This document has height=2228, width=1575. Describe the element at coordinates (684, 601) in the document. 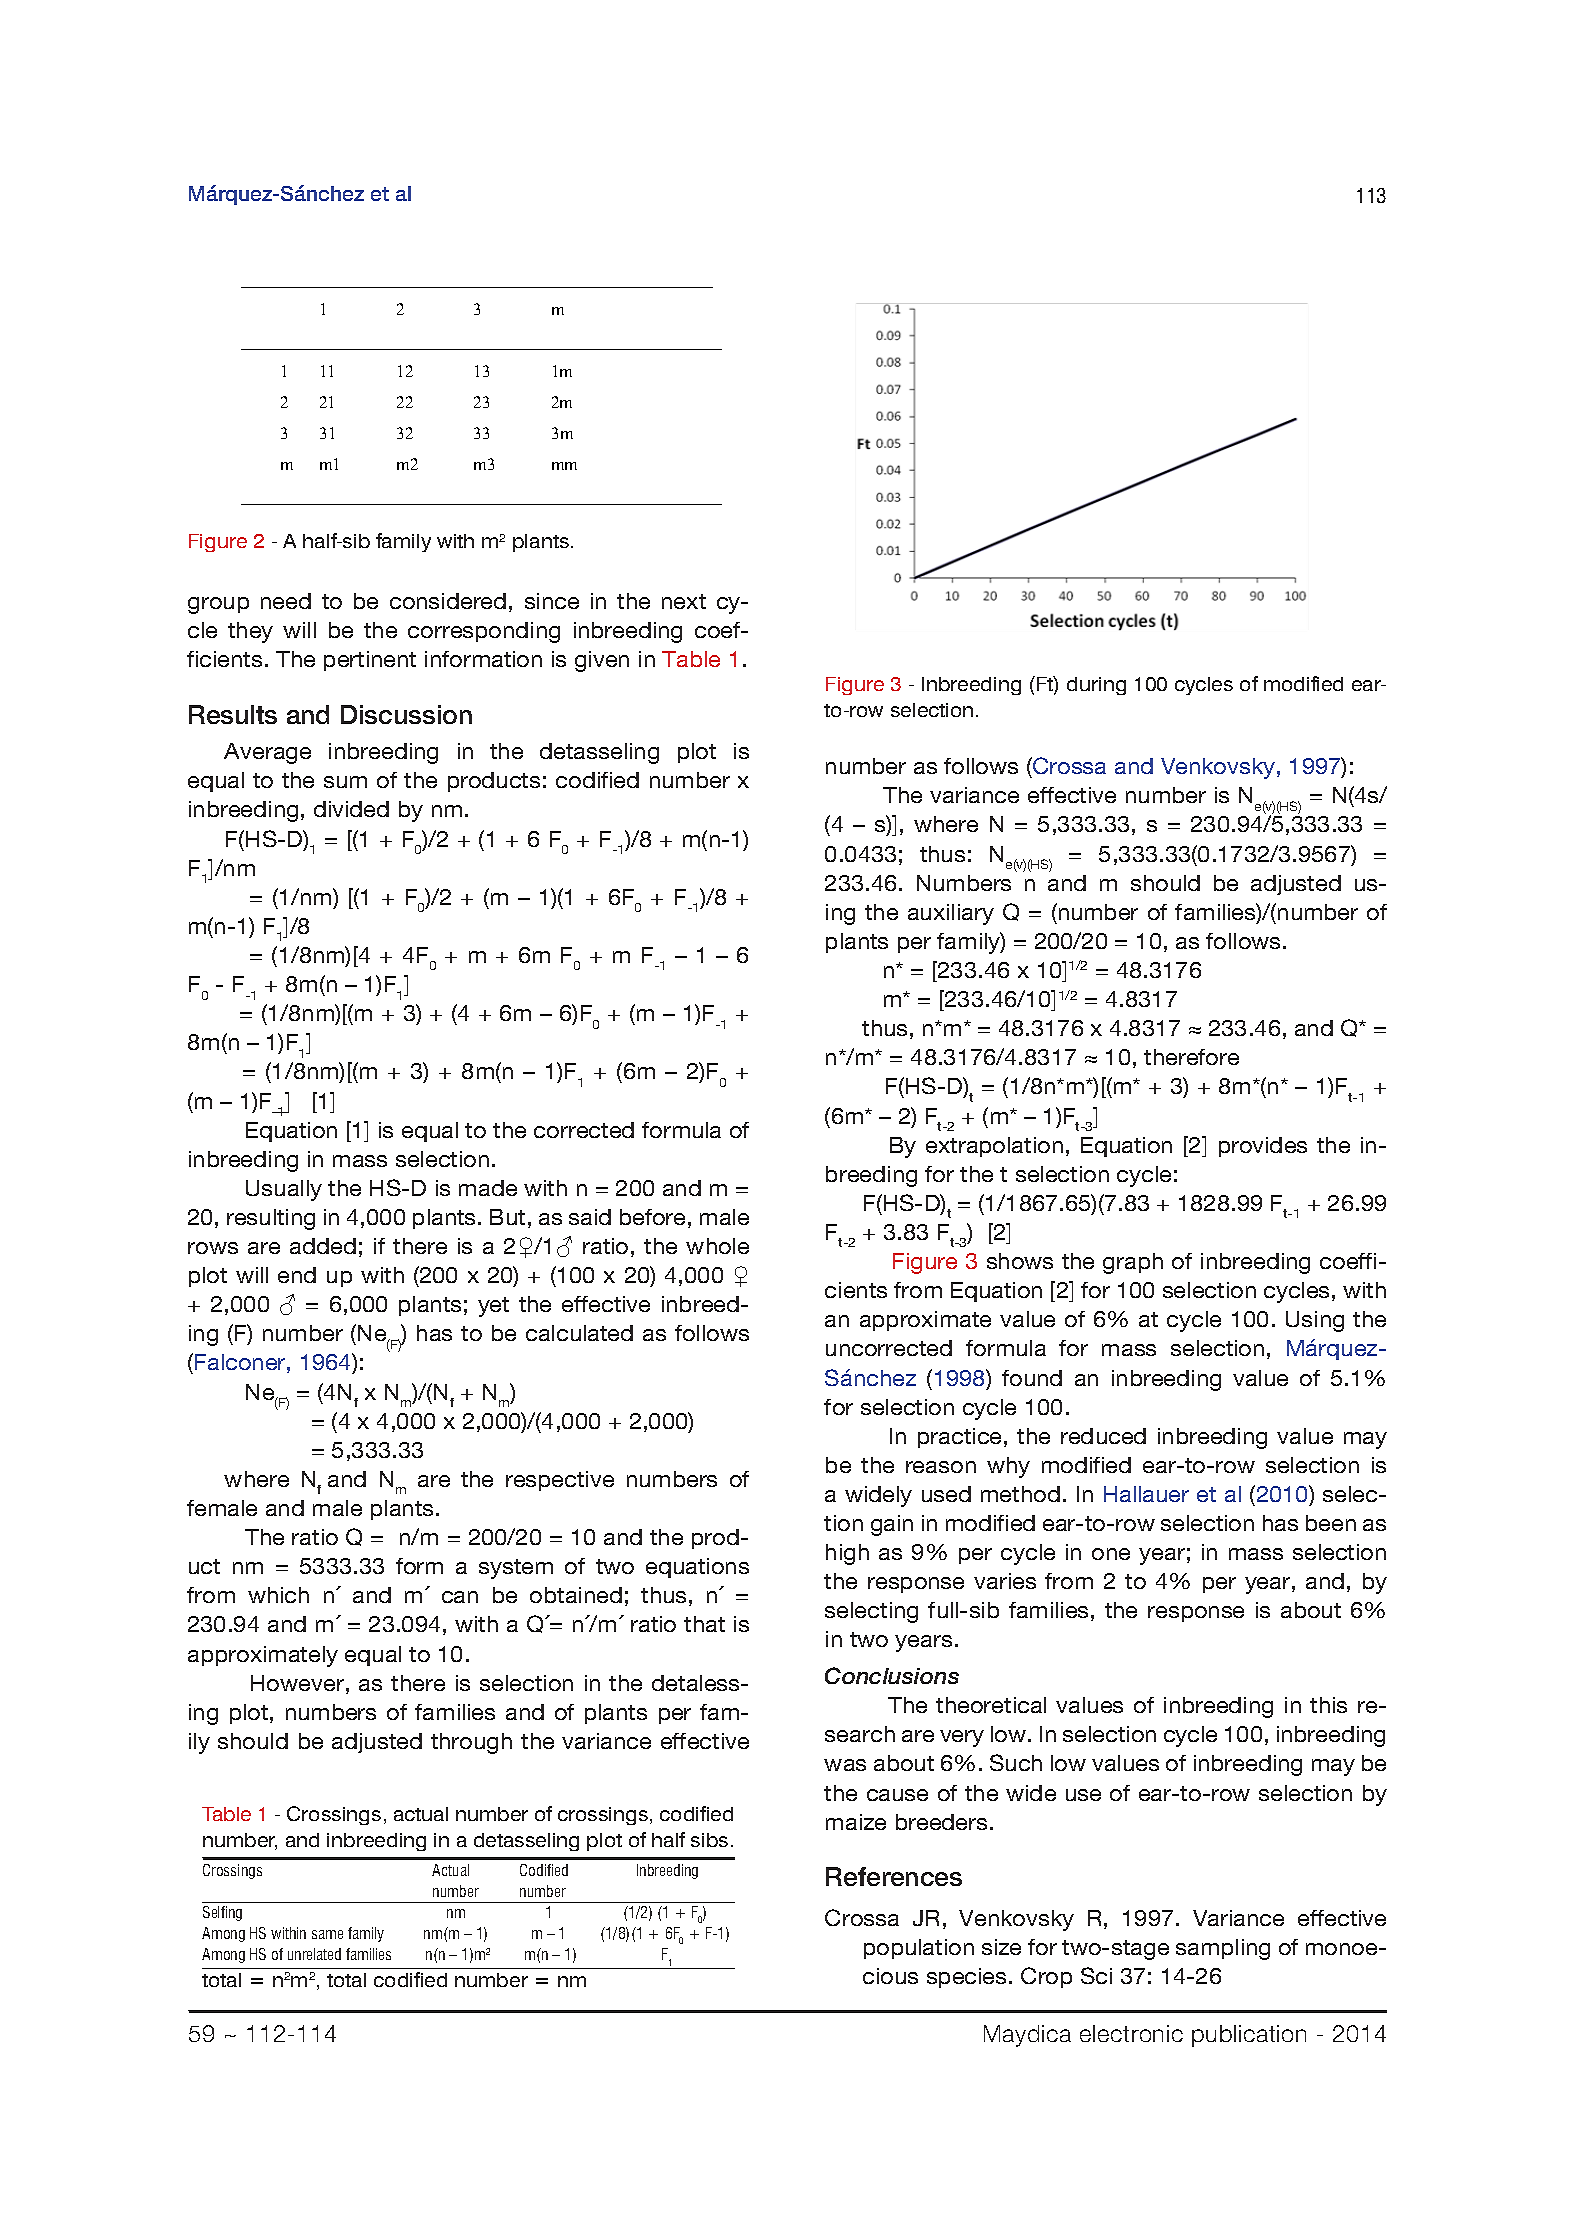

I see `next` at that location.
